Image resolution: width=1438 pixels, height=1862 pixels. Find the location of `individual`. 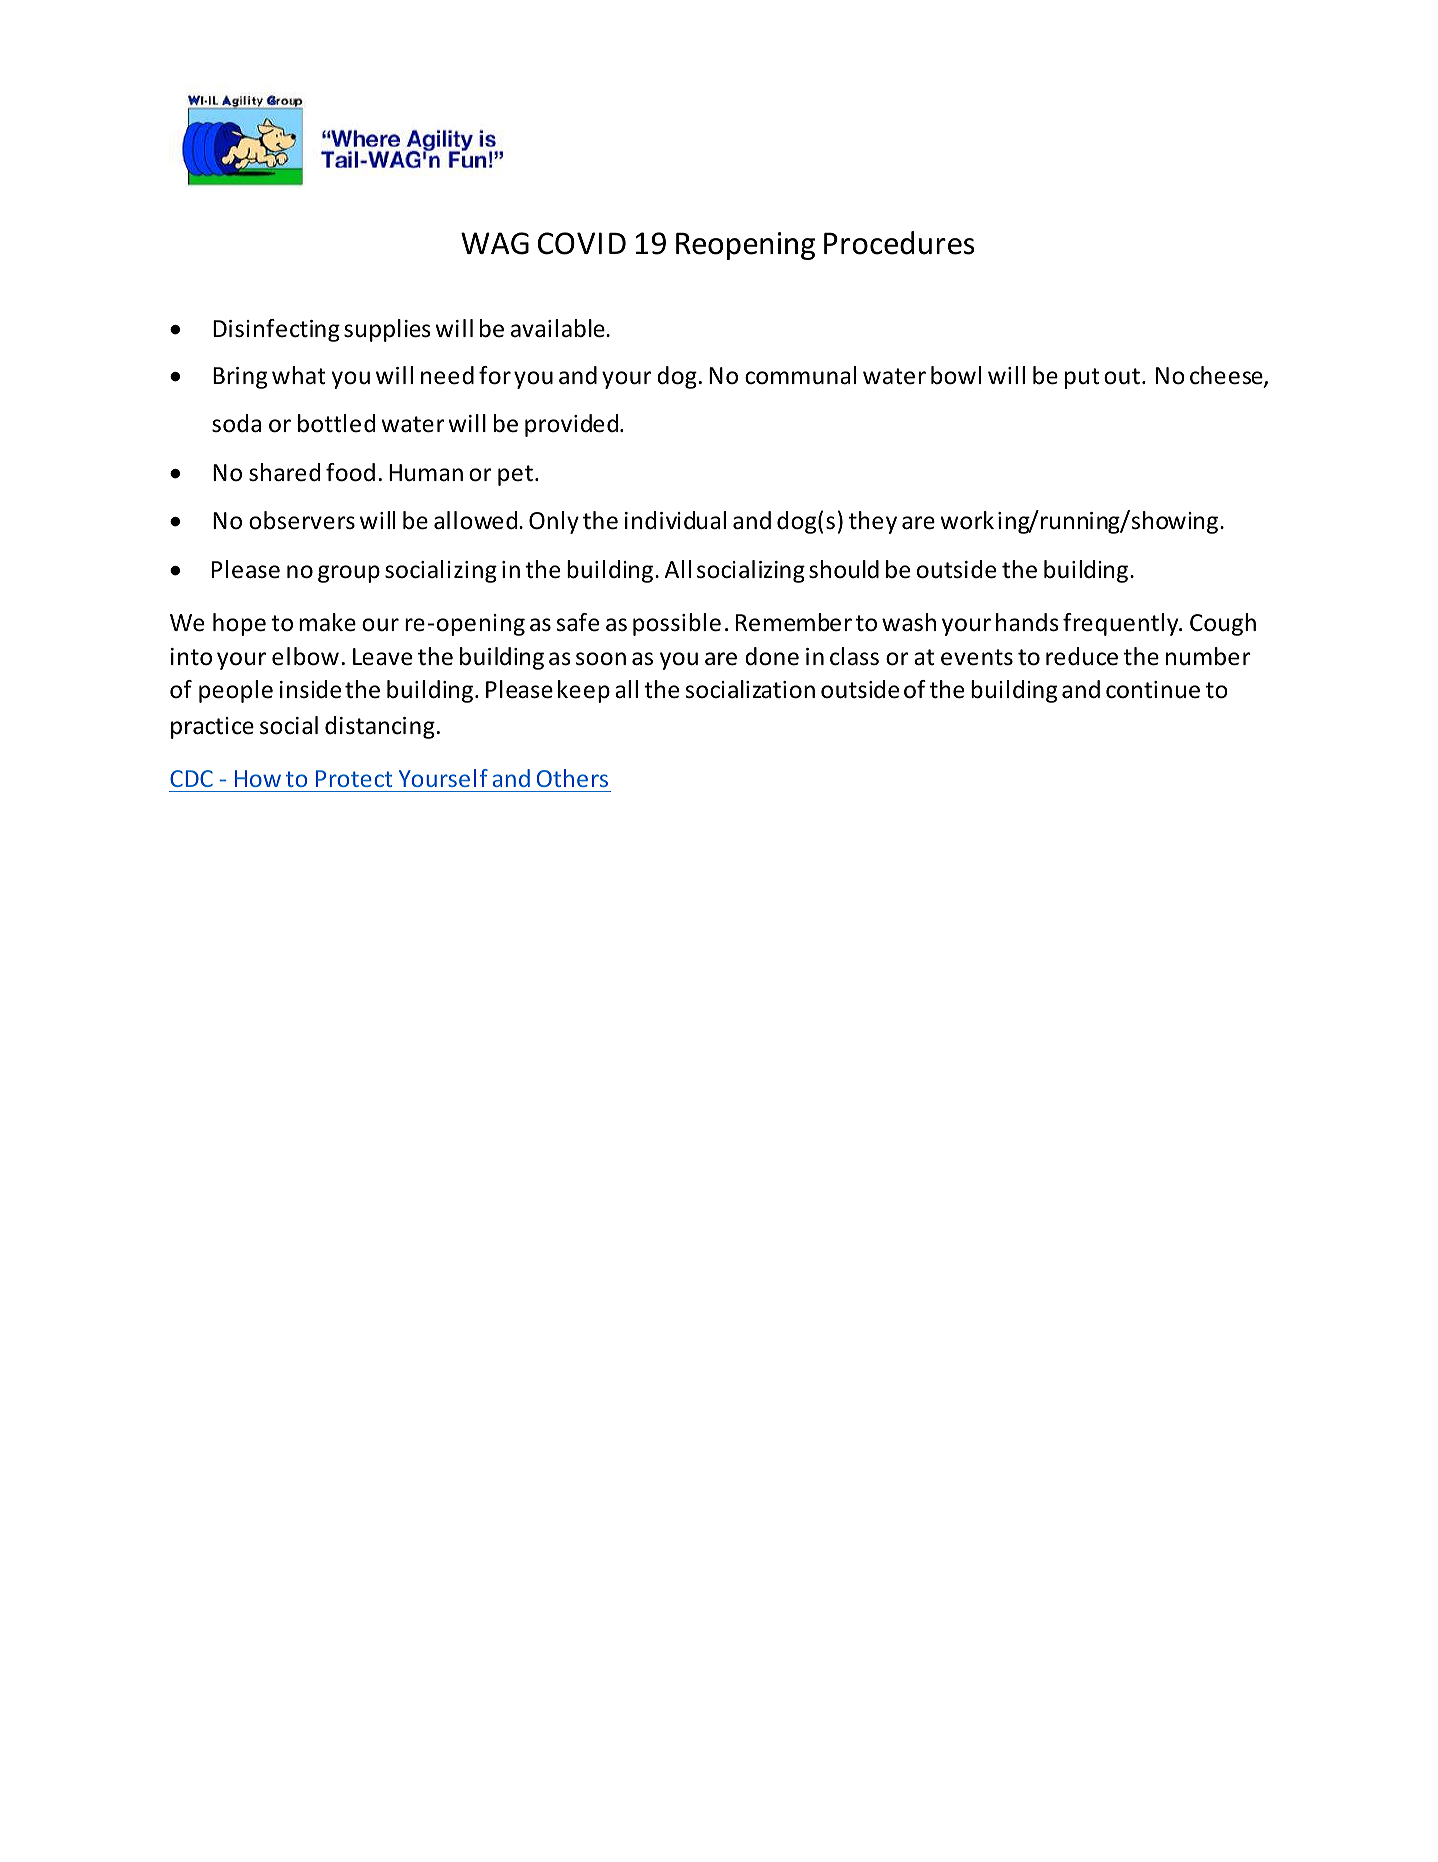

individual is located at coordinates (675, 520).
